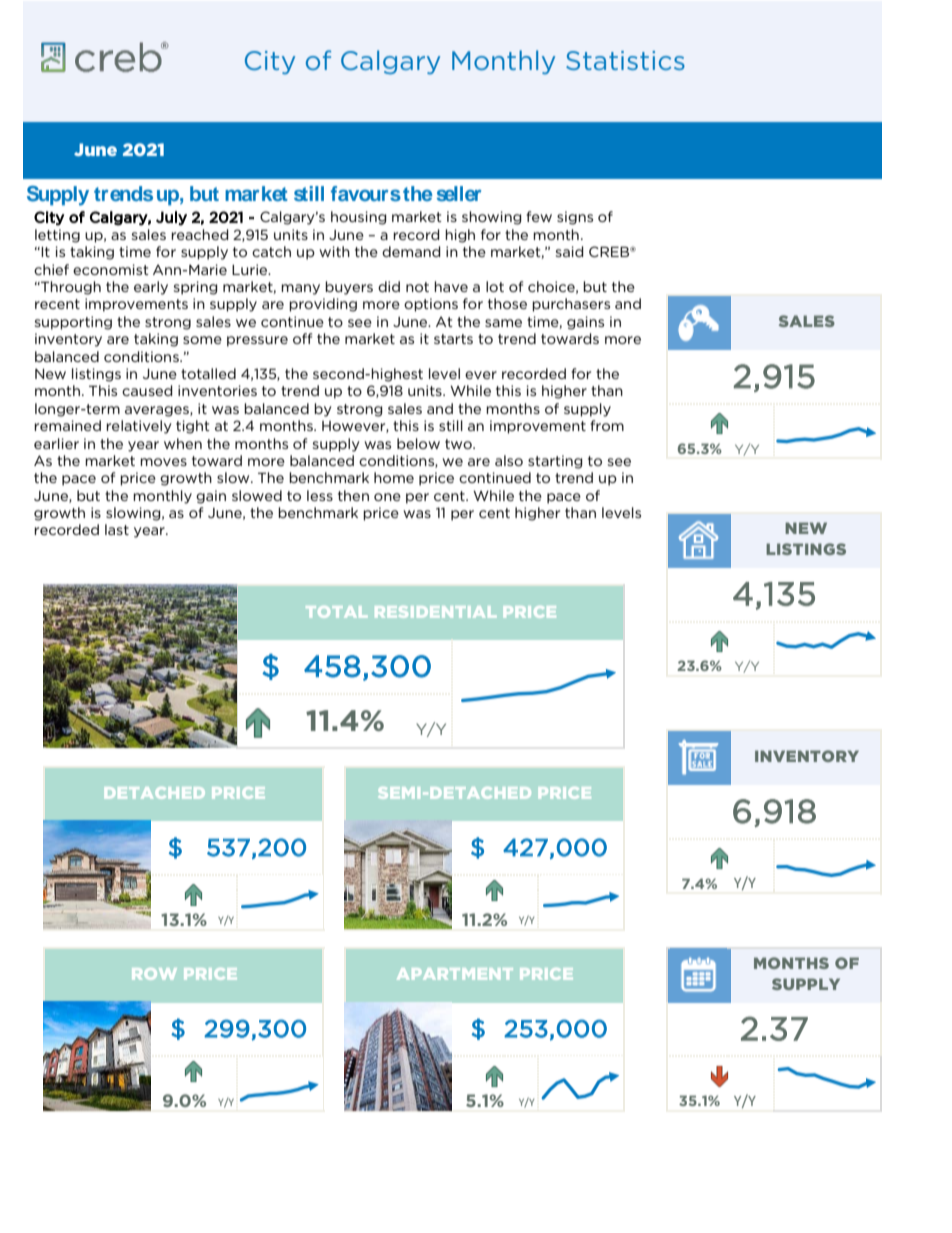 The height and width of the screenshot is (1233, 952). What do you see at coordinates (171, 218) in the screenshot?
I see `July` at bounding box center [171, 218].
